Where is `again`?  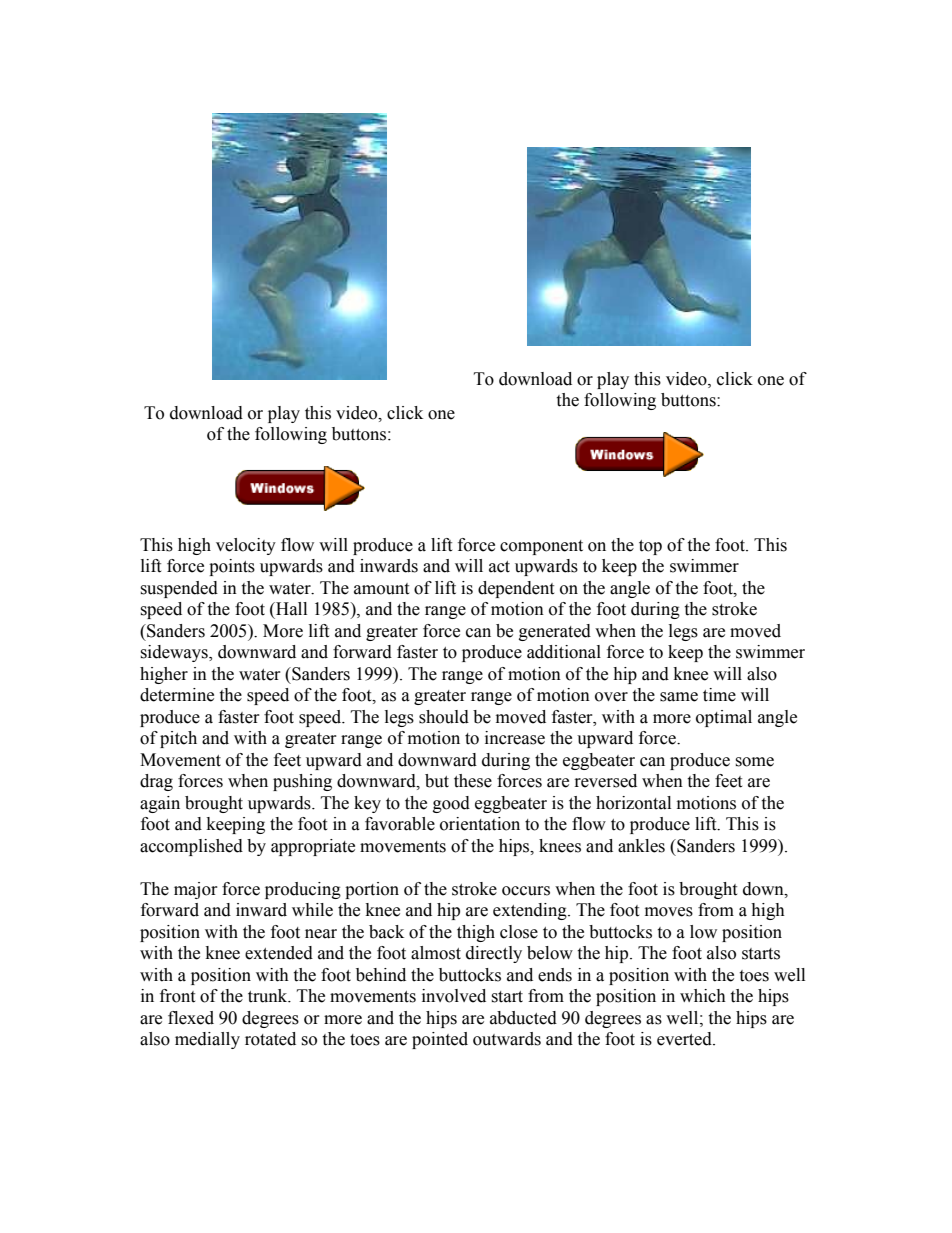 again is located at coordinates (160, 804).
